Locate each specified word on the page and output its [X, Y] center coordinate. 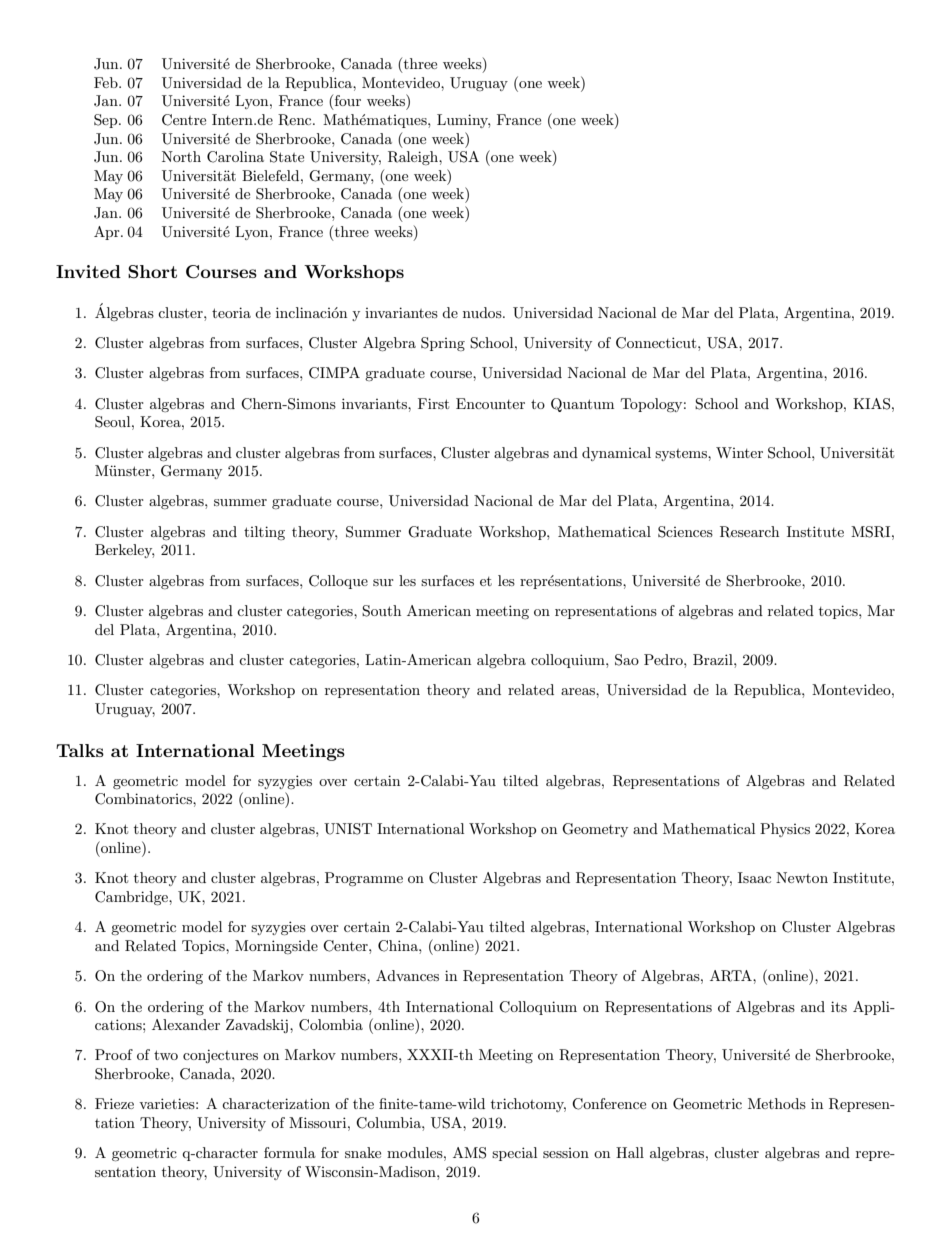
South [381, 611]
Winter [739, 452]
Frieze [114, 1103]
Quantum [582, 405]
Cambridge [132, 898]
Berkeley [124, 551]
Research [749, 532]
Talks [80, 750]
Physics [785, 830]
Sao [627, 660]
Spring [443, 344]
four [348, 100]
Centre [184, 120]
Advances [407, 975]
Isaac [754, 877]
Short [152, 272]
